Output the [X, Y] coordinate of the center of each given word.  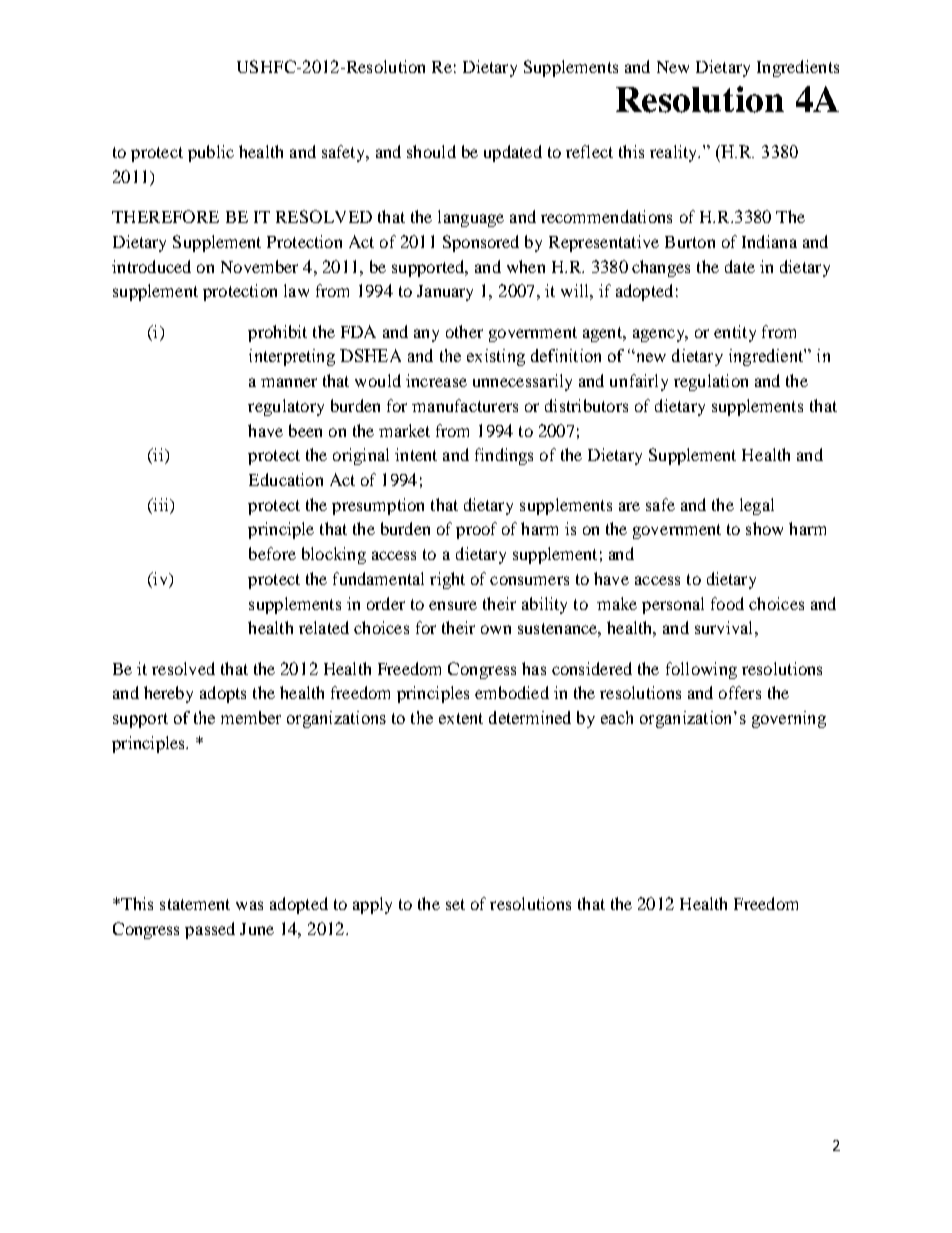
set [455, 904]
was [249, 905]
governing [789, 719]
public [211, 153]
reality [675, 153]
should [431, 151]
